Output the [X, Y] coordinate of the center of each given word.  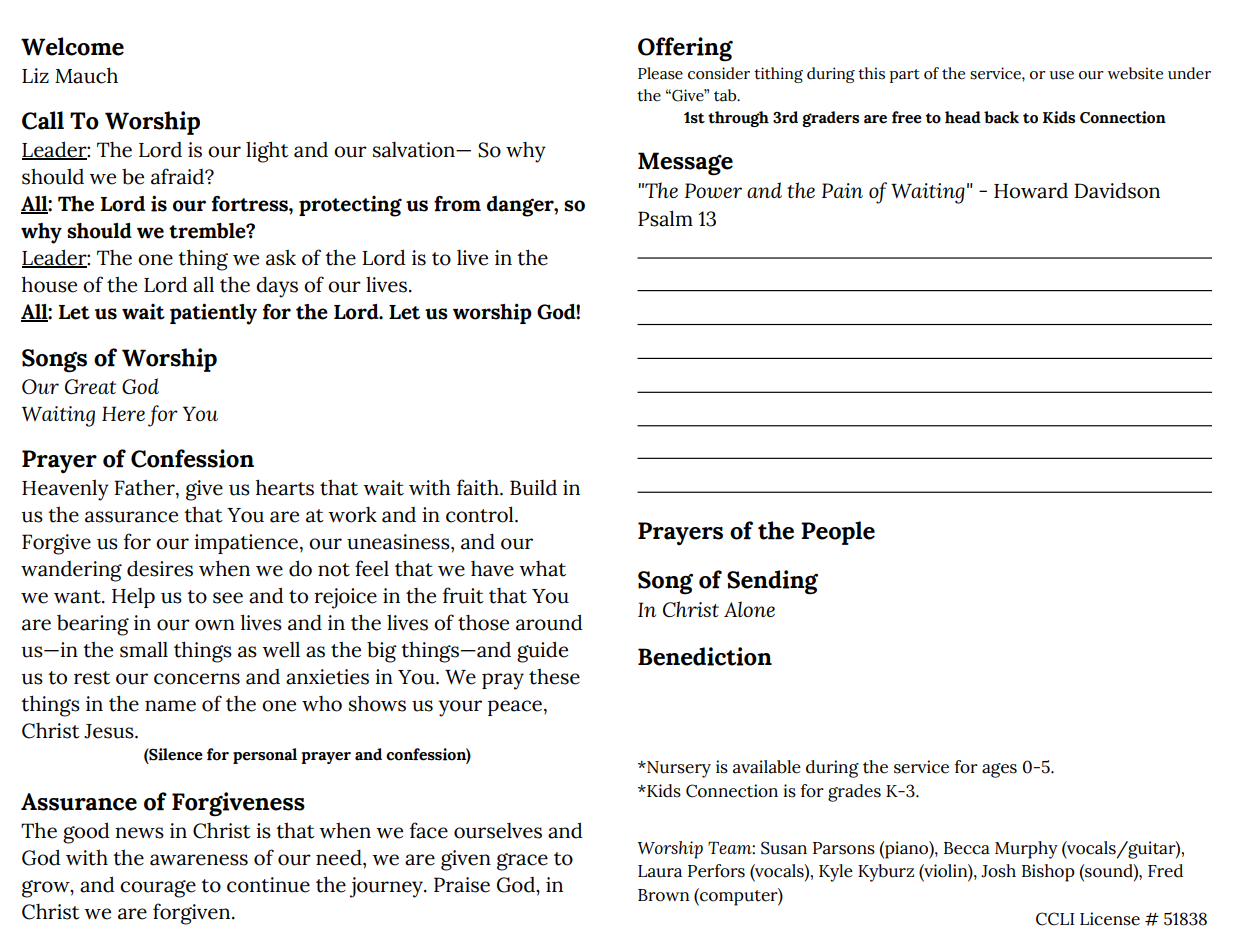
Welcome [72, 46]
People [838, 533]
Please [660, 73]
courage [158, 889]
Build [533, 488]
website [1135, 73]
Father [145, 488]
